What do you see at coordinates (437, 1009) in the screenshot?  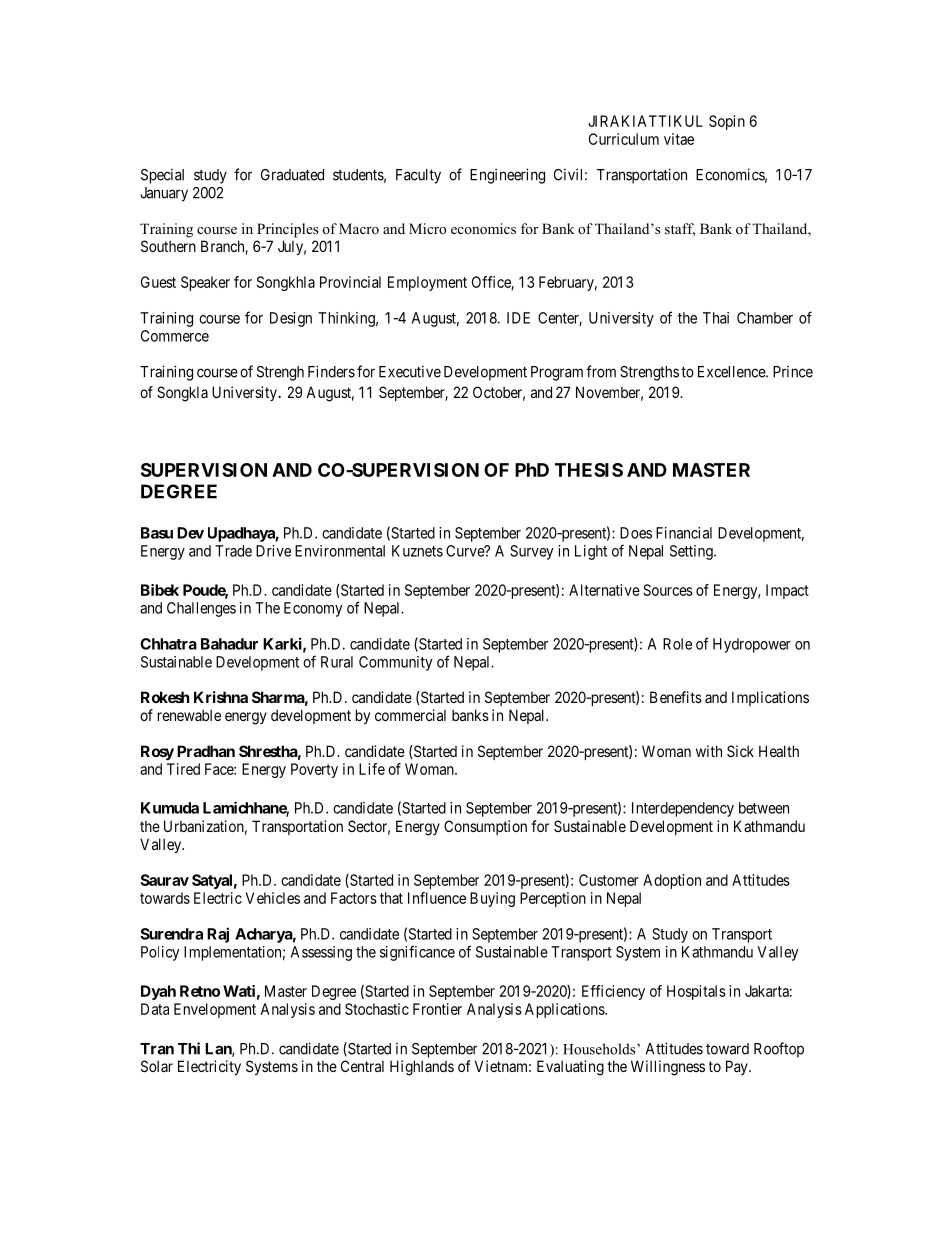 I see `Frontier` at bounding box center [437, 1009].
